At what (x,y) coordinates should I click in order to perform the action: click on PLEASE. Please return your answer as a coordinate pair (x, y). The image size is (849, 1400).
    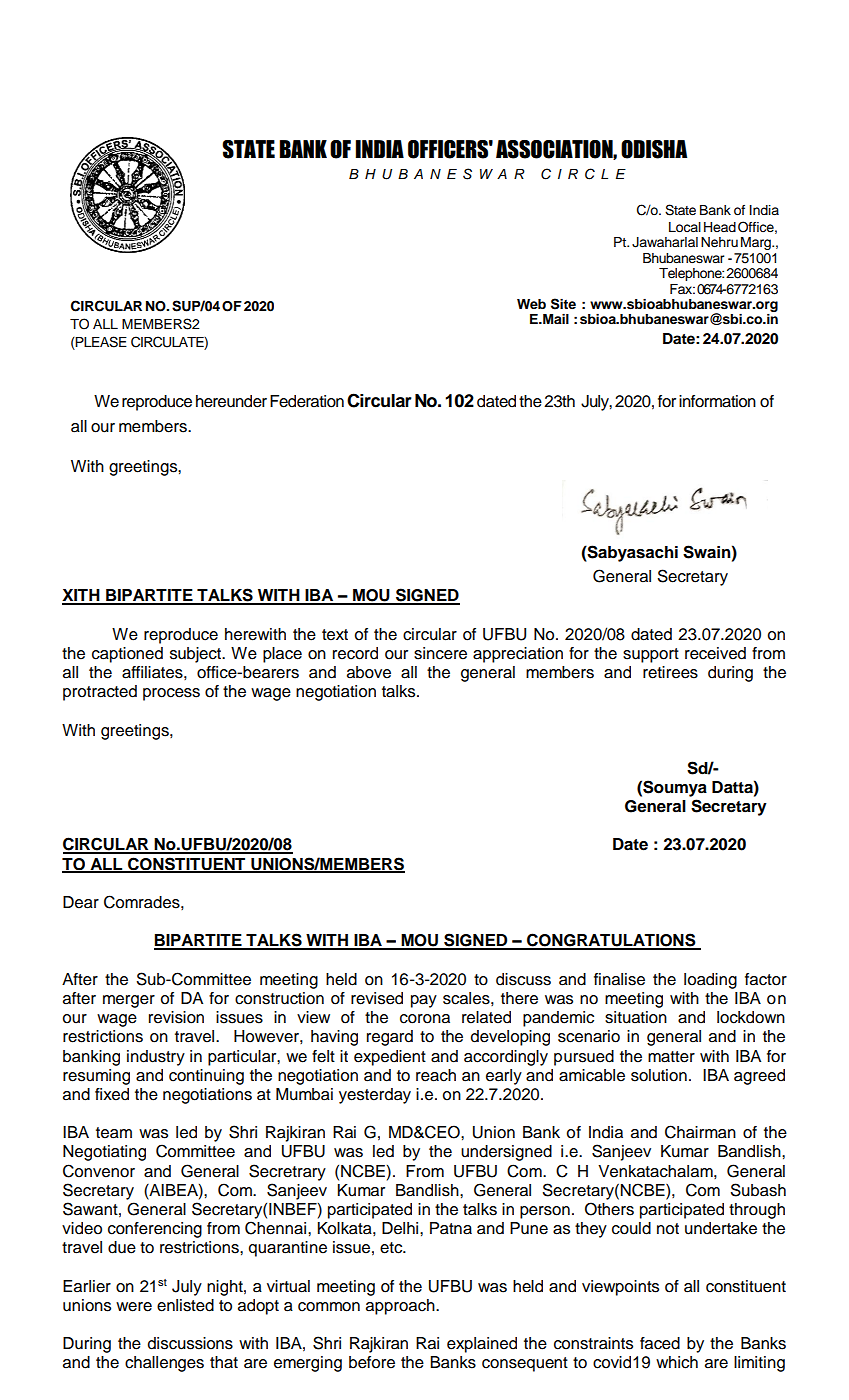
    Looking at the image, I should click on (100, 343).
